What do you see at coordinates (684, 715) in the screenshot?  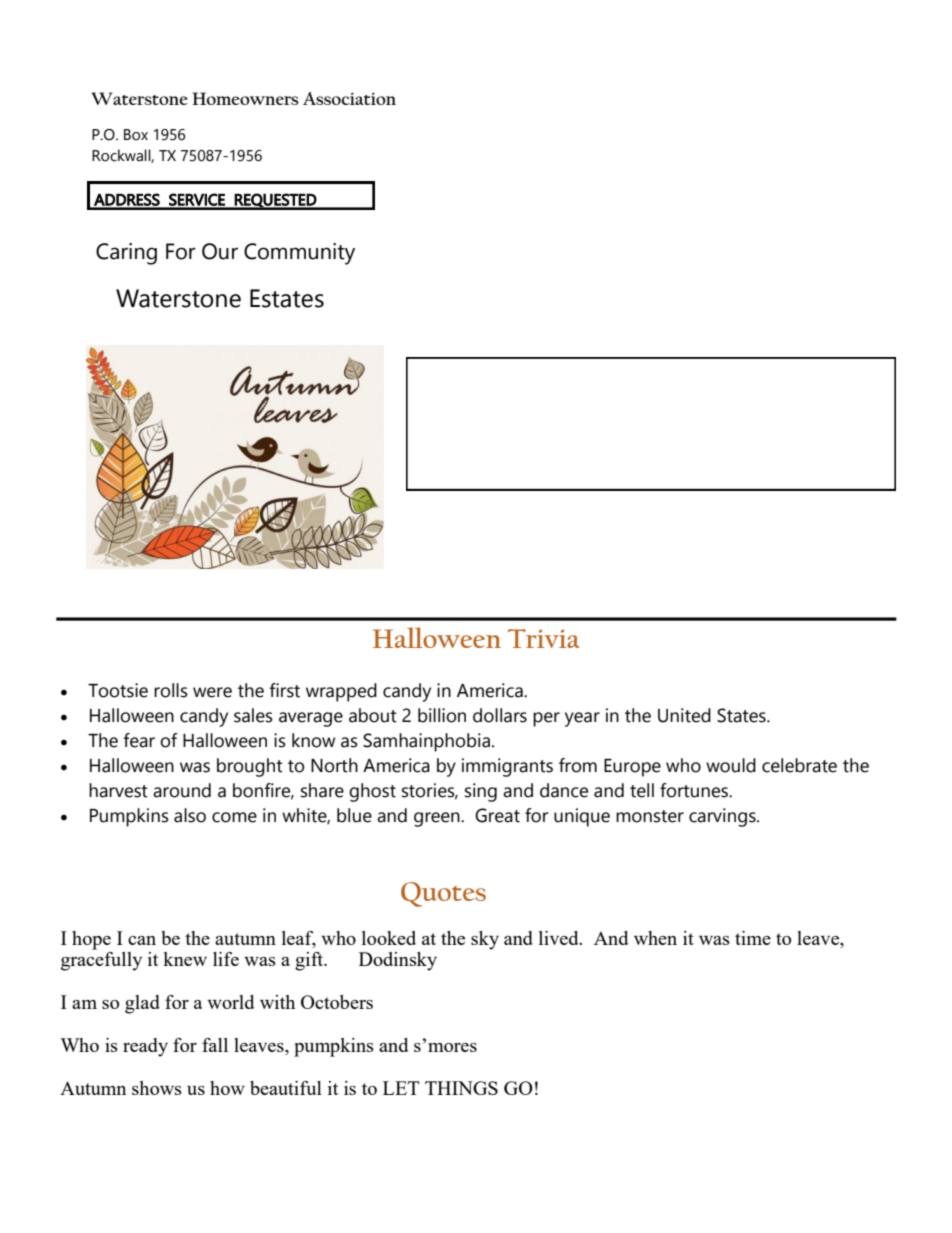 I see `United` at bounding box center [684, 715].
